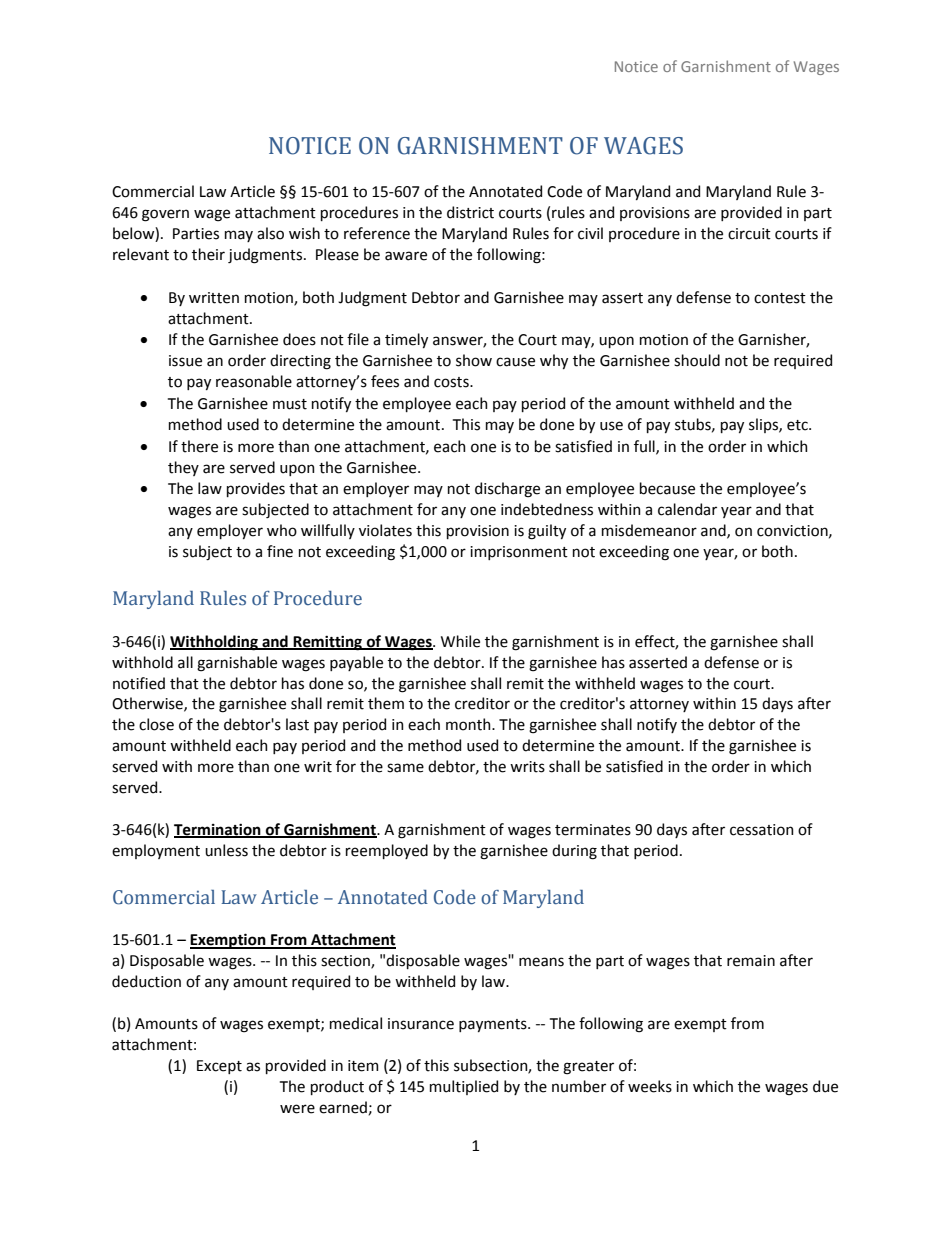 The image size is (952, 1233). Describe the element at coordinates (749, 234) in the screenshot. I see `circuit` at that location.
